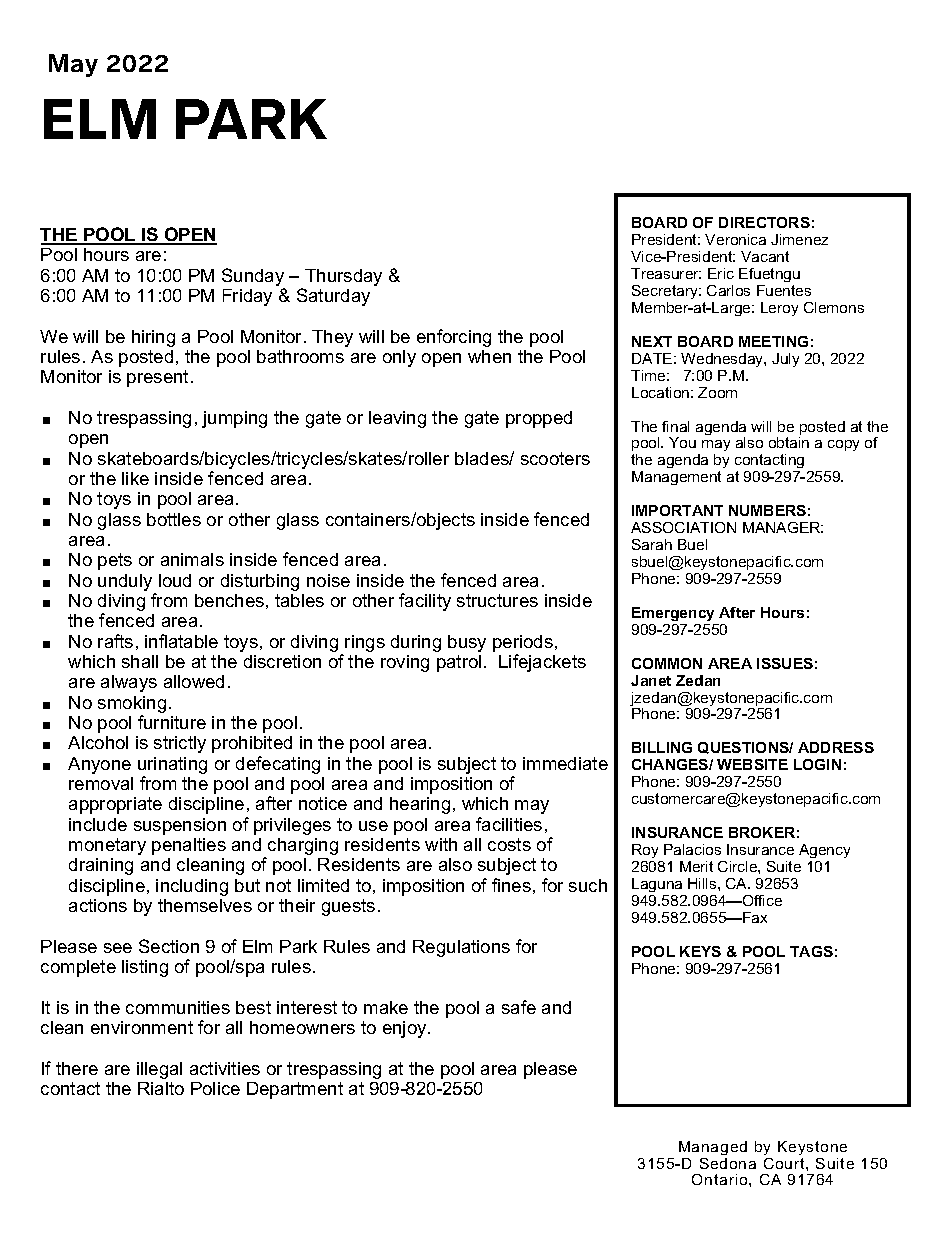  I want to click on WEBSITE, so click(752, 764).
